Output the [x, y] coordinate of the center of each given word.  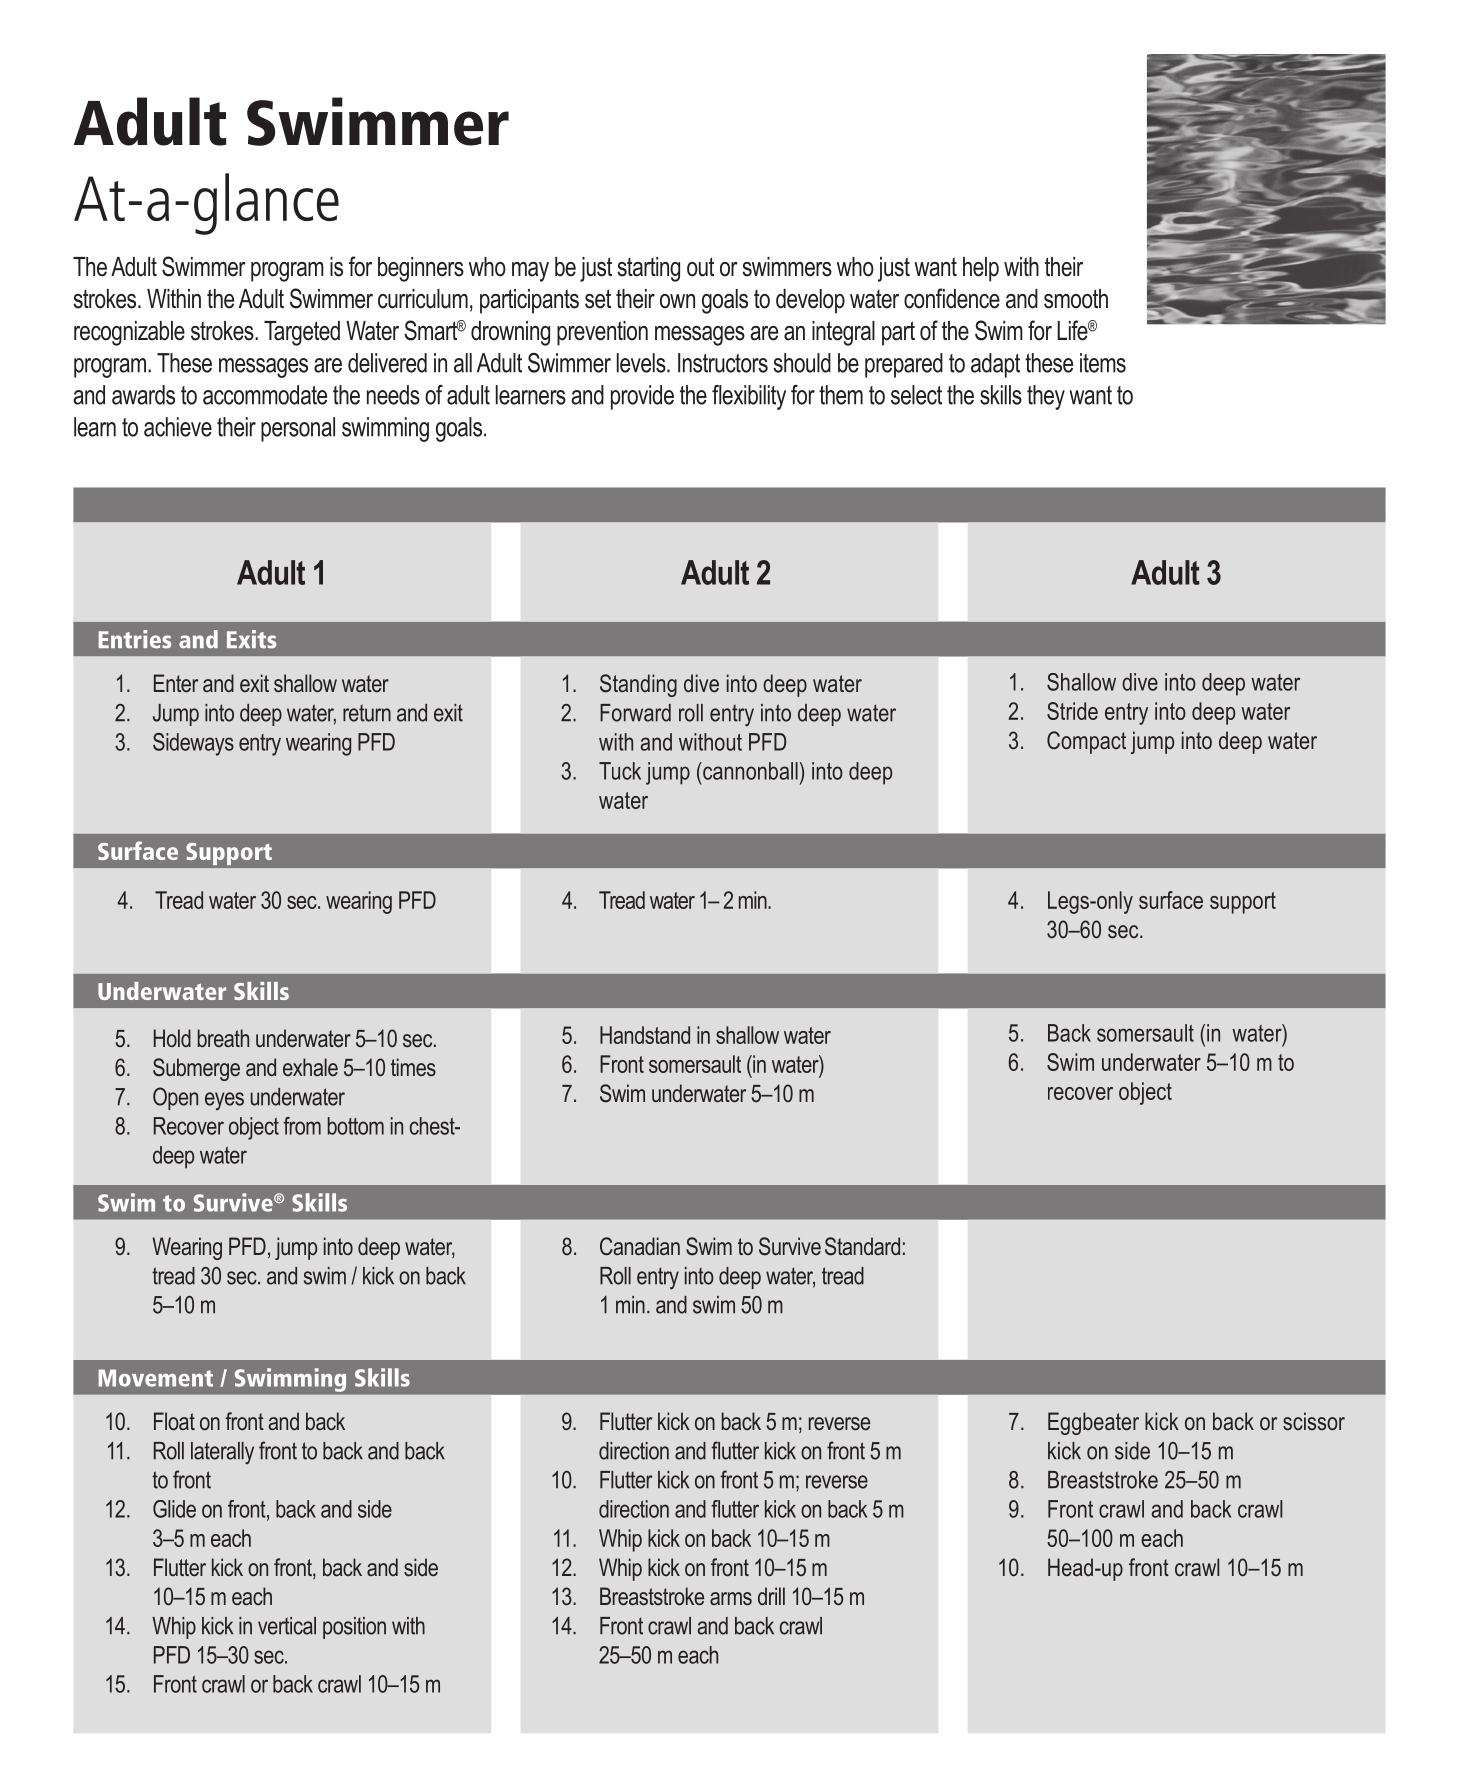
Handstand [645, 1035]
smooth [1076, 299]
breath [223, 1038]
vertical [287, 1626]
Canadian [640, 1246]
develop [810, 301]
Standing [638, 685]
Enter [176, 683]
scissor [1314, 1421]
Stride [1072, 711]
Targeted [302, 333]
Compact [1086, 742]
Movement [155, 1378]
